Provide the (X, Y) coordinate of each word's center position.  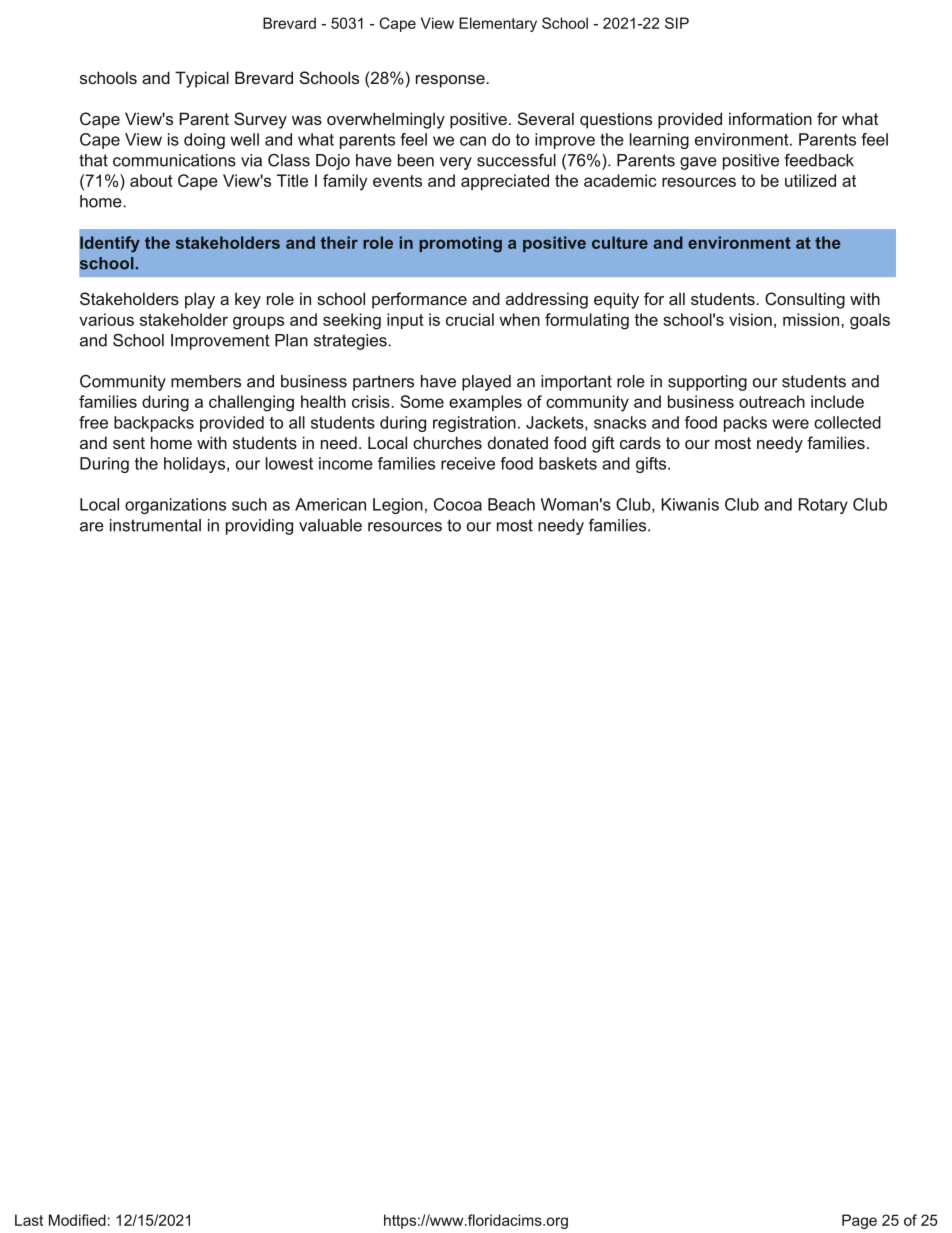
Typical (202, 79)
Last (29, 1220)
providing (259, 527)
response (451, 81)
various (106, 319)
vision (750, 319)
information (770, 118)
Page (859, 1221)
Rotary (823, 506)
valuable (330, 525)
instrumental (155, 525)
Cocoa (458, 504)
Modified (77, 1220)
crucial (470, 319)
